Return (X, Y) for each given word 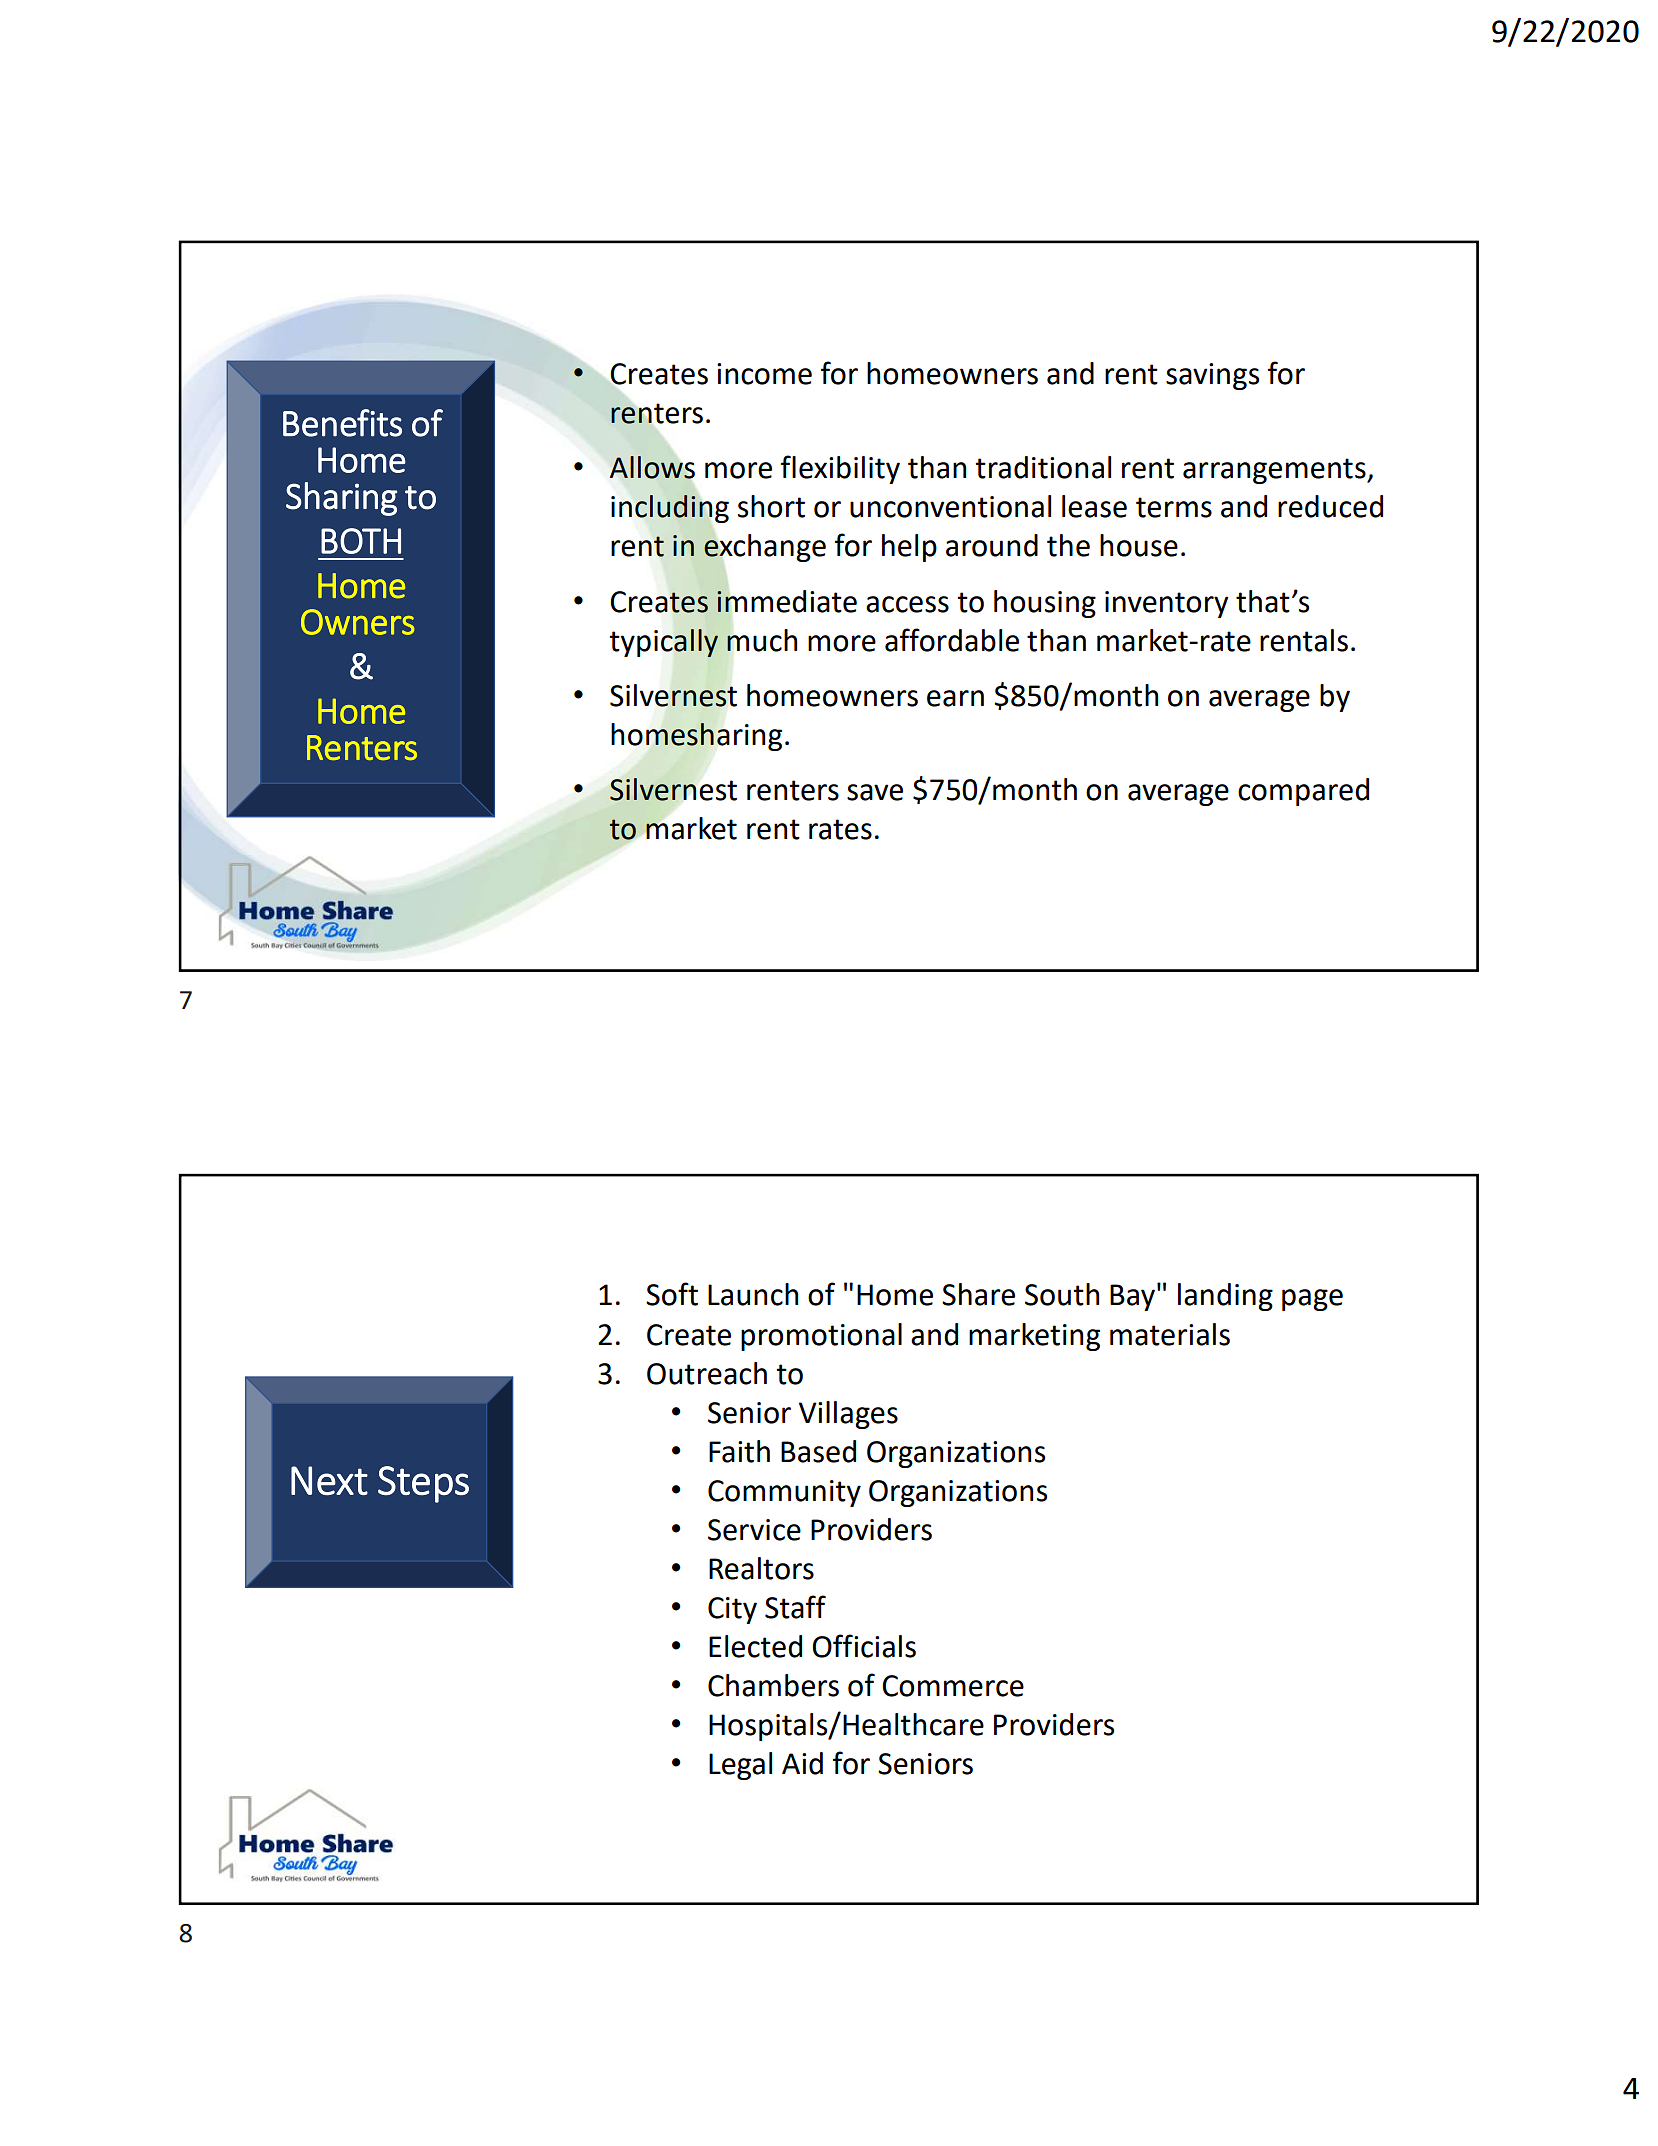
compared (1303, 792)
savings (1212, 376)
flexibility (840, 469)
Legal (740, 1766)
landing (1225, 1297)
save (875, 792)
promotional (821, 1337)
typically (664, 643)
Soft (672, 1294)
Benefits (342, 423)
